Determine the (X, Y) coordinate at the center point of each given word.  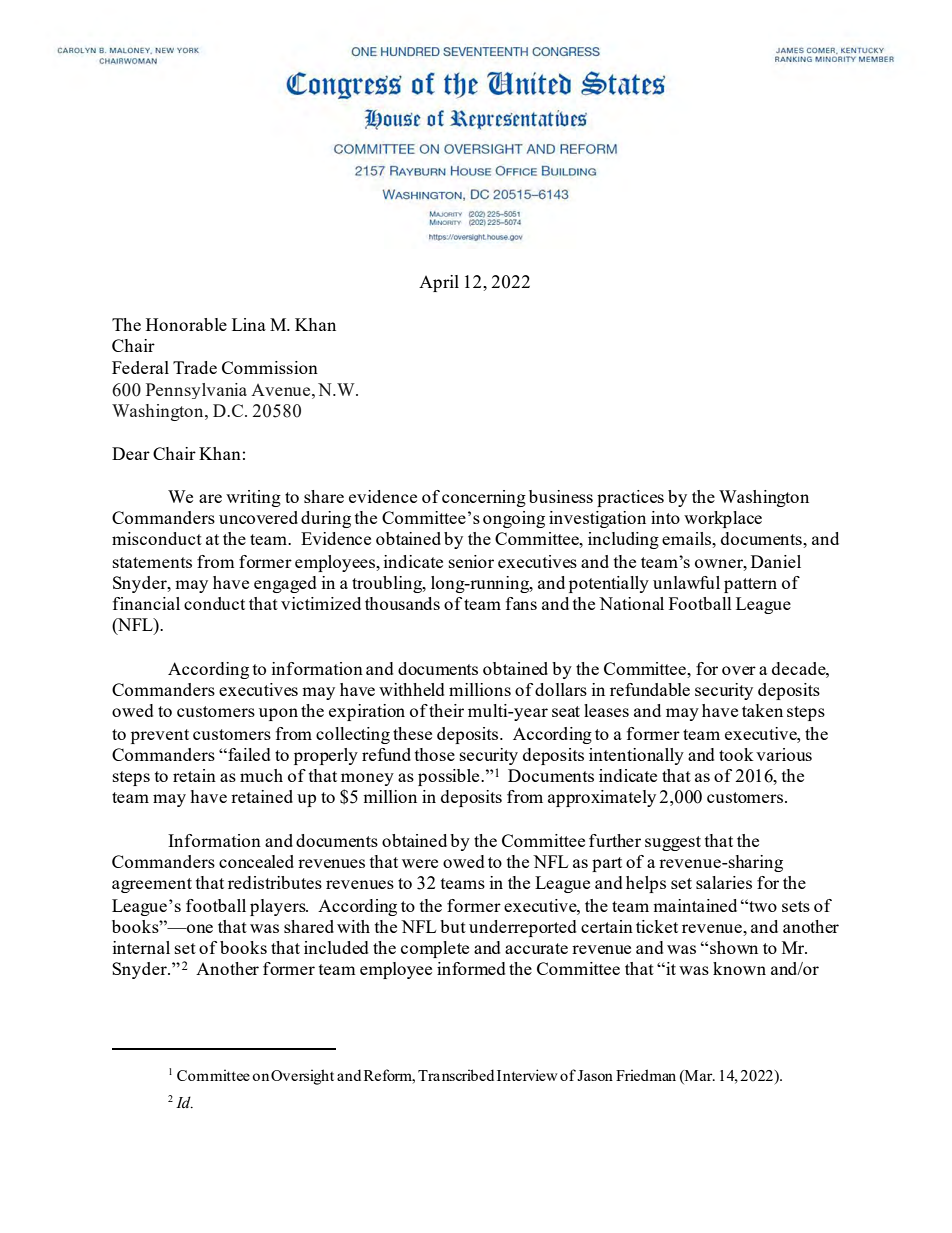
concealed (256, 861)
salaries (724, 882)
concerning (484, 498)
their (446, 710)
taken (762, 710)
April (439, 283)
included (336, 947)
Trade (195, 367)
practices (630, 498)
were (420, 863)
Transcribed (456, 1075)
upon (278, 714)
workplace (723, 519)
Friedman (646, 1075)
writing (253, 498)
